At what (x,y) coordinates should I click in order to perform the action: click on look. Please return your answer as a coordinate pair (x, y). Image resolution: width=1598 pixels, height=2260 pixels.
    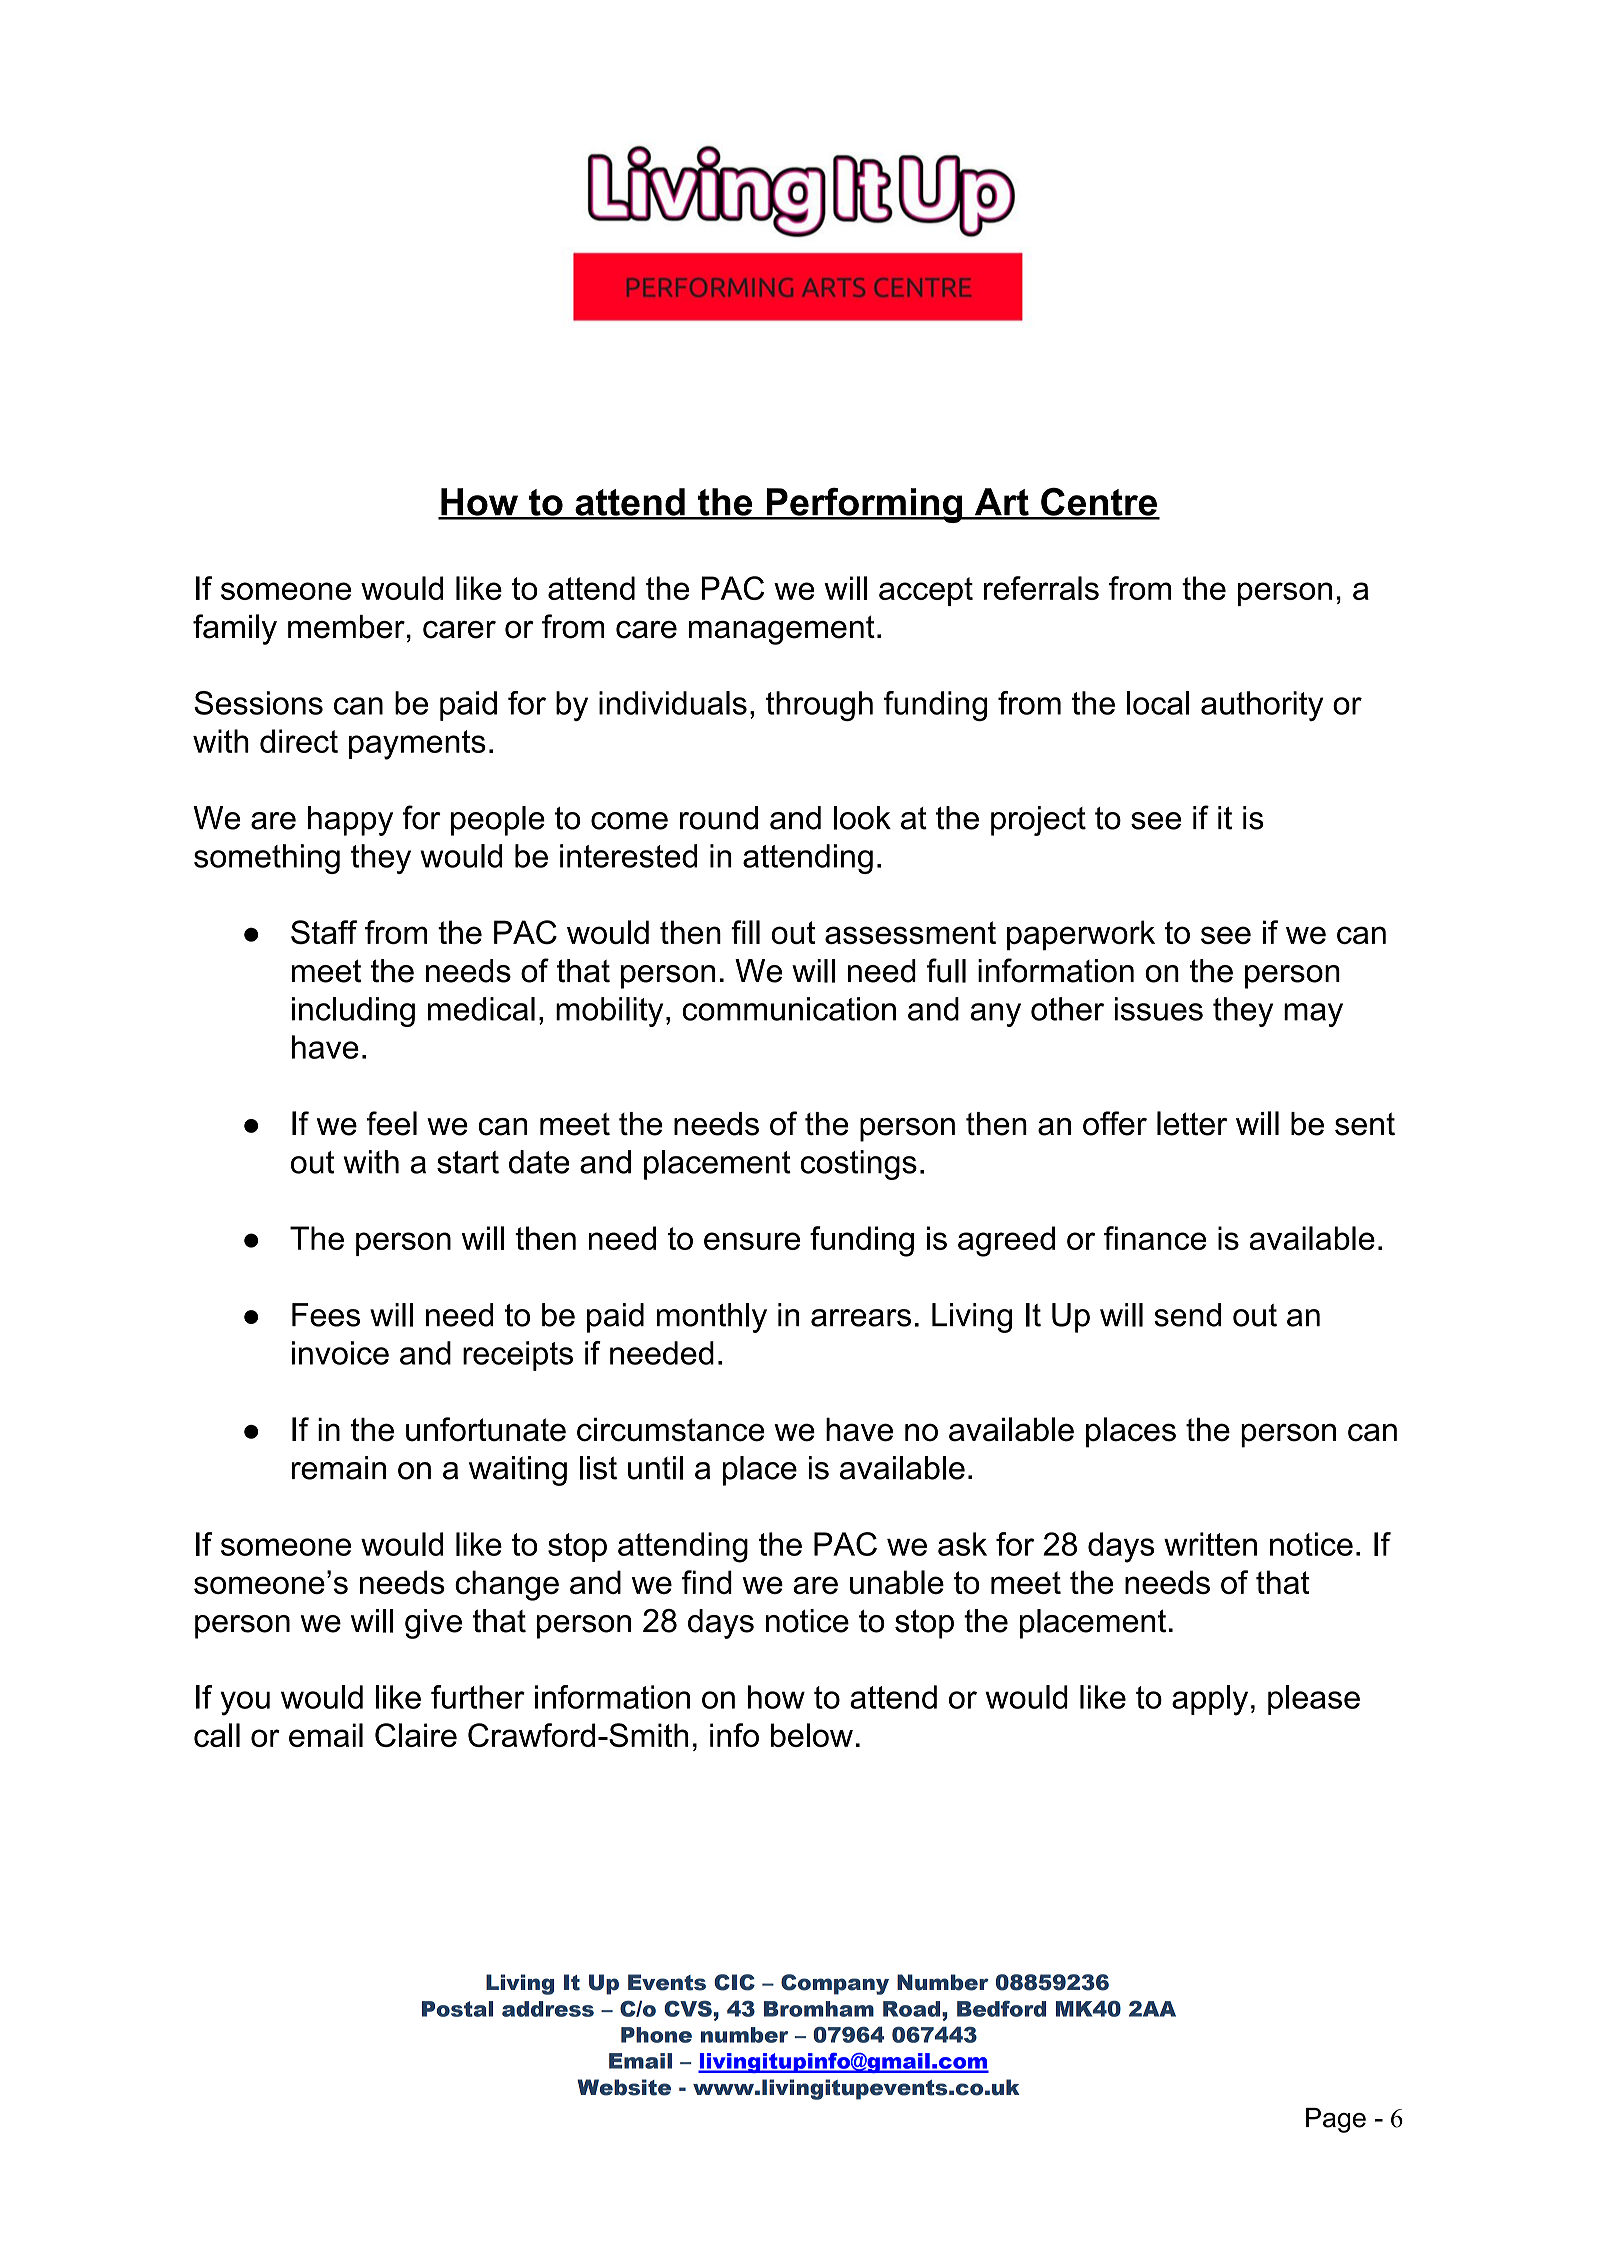
    Looking at the image, I should click on (862, 818).
